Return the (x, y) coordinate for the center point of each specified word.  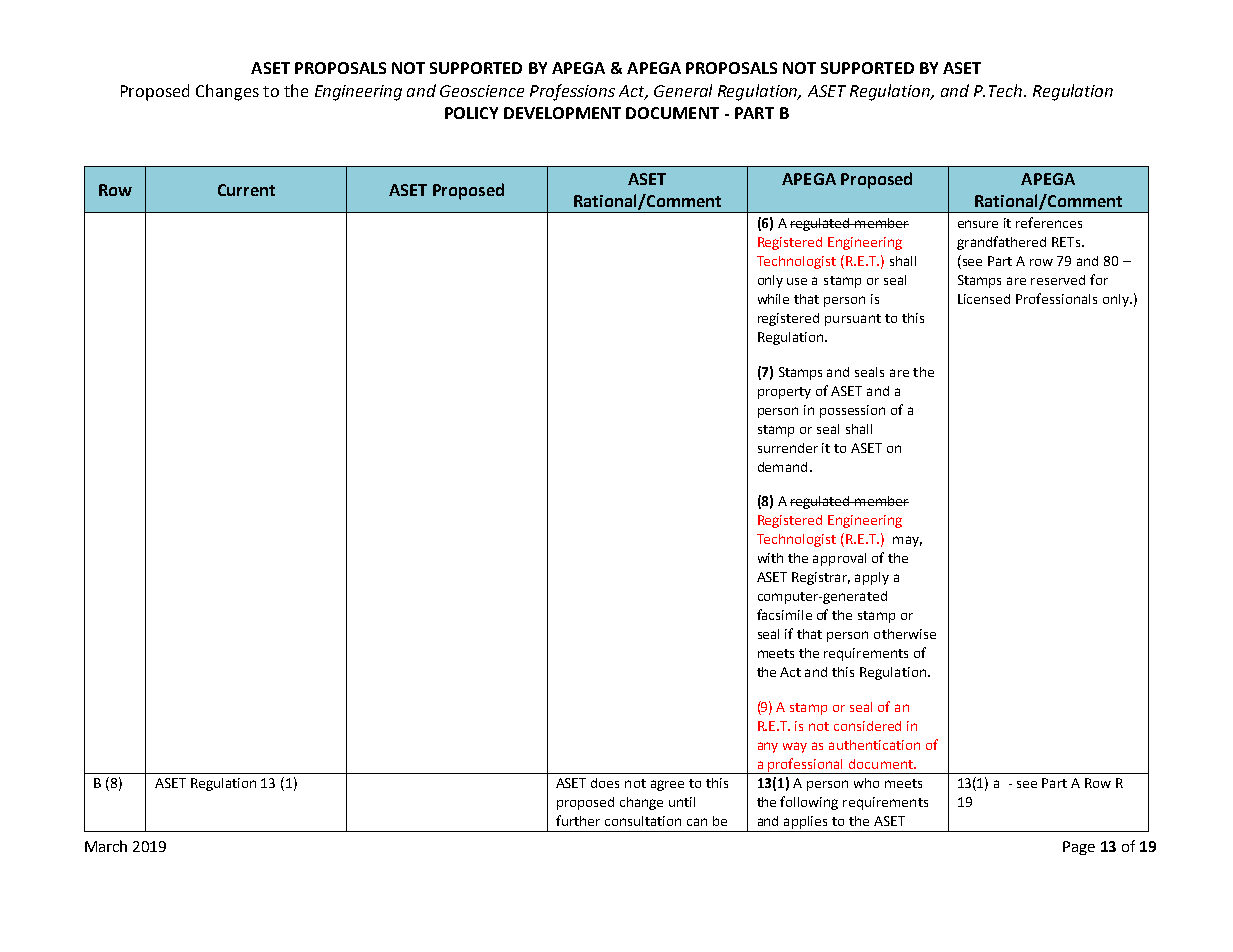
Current (246, 190)
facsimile (784, 614)
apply (872, 578)
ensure (978, 224)
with (770, 558)
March (106, 846)
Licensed (984, 299)
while (773, 299)
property (784, 393)
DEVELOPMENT (562, 113)
